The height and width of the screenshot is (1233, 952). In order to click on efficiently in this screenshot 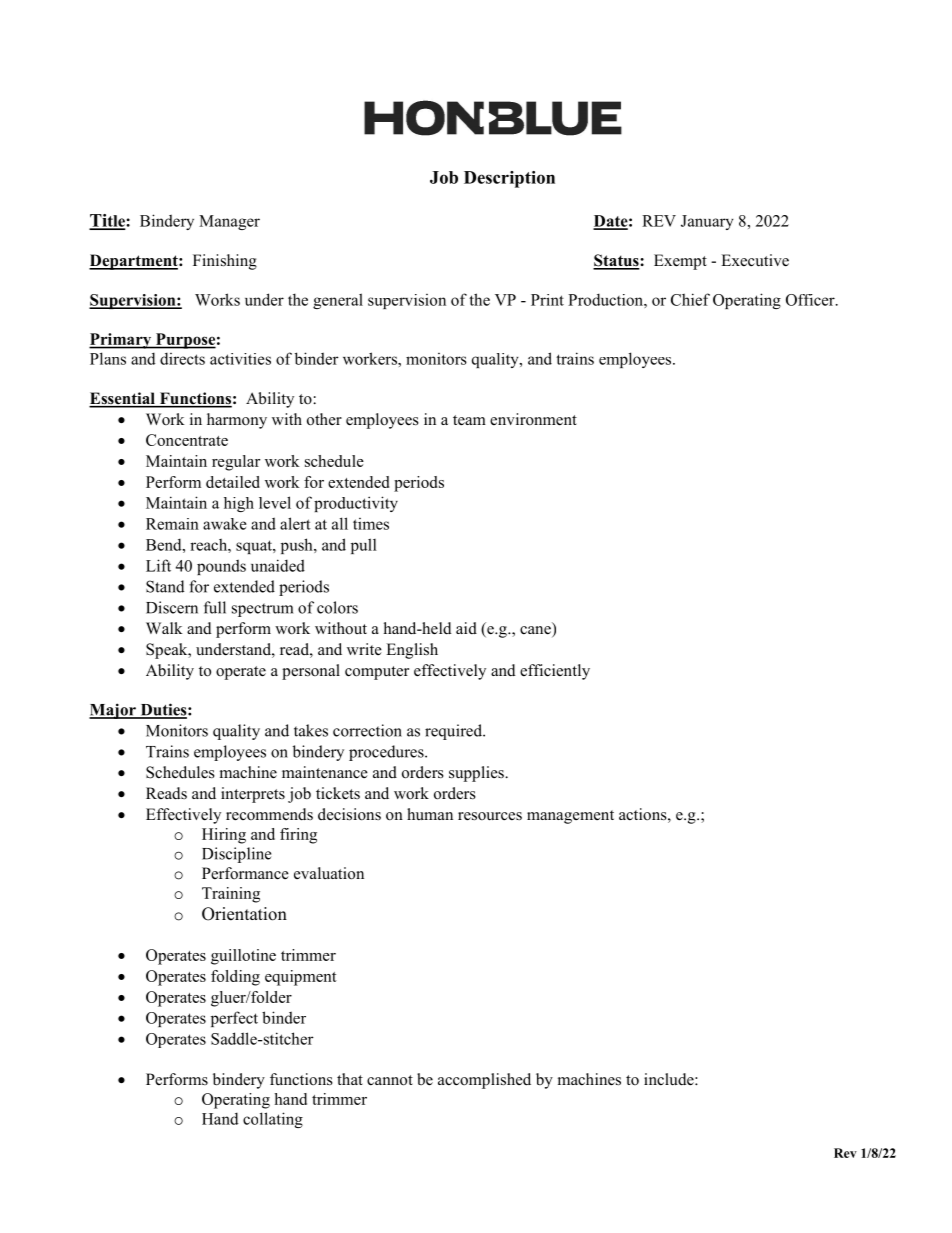, I will do `click(555, 672)`.
